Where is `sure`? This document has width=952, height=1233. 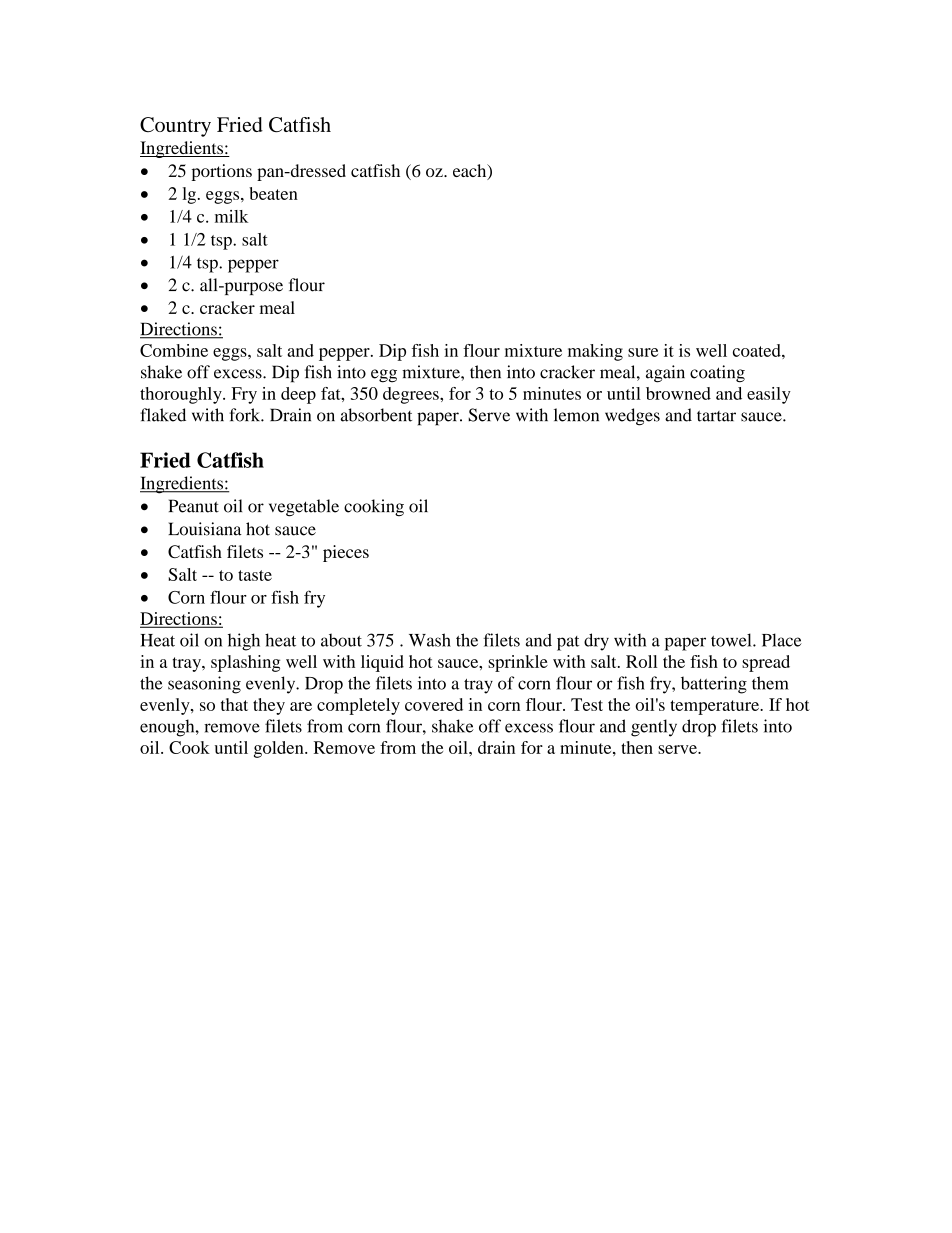
sure is located at coordinates (643, 352).
